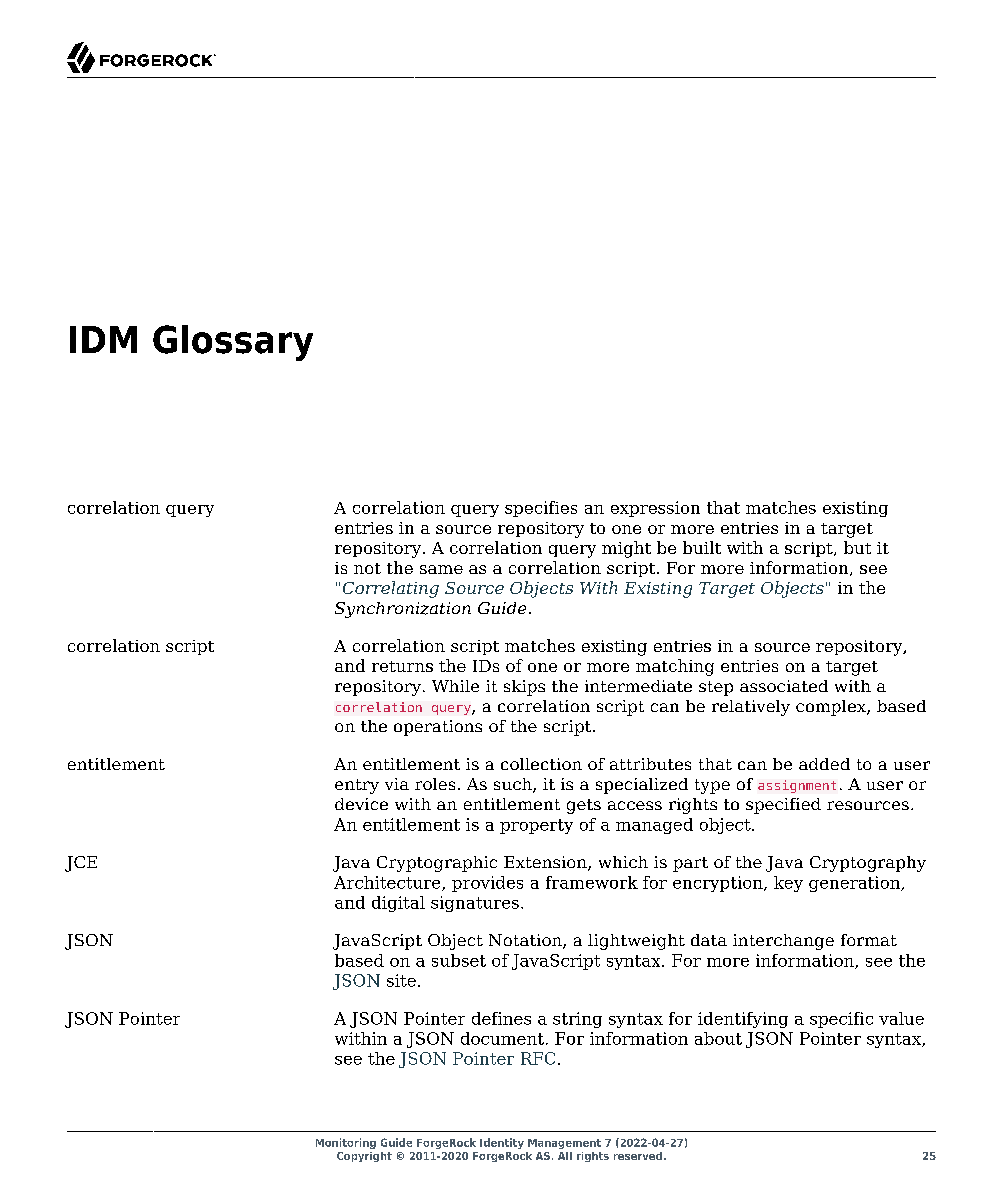  What do you see at coordinates (526, 941) in the page?
I see `Notation` at bounding box center [526, 941].
